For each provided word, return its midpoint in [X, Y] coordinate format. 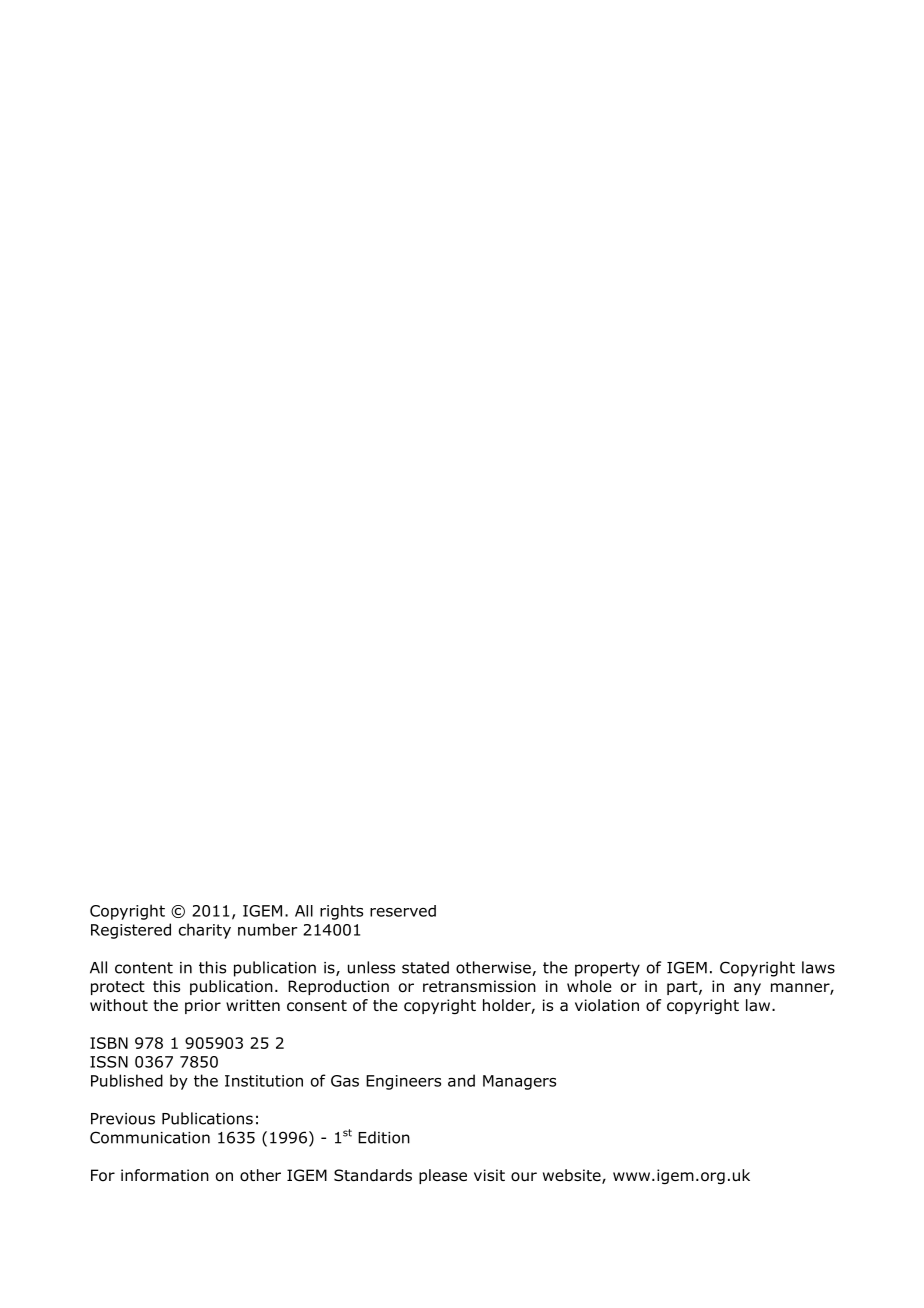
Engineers [403, 1082]
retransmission [479, 986]
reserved [403, 911]
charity [205, 931]
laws [818, 967]
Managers [519, 1082]
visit [489, 1175]
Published [127, 1080]
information [165, 1175]
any [747, 989]
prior [203, 1006]
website [573, 1176]
